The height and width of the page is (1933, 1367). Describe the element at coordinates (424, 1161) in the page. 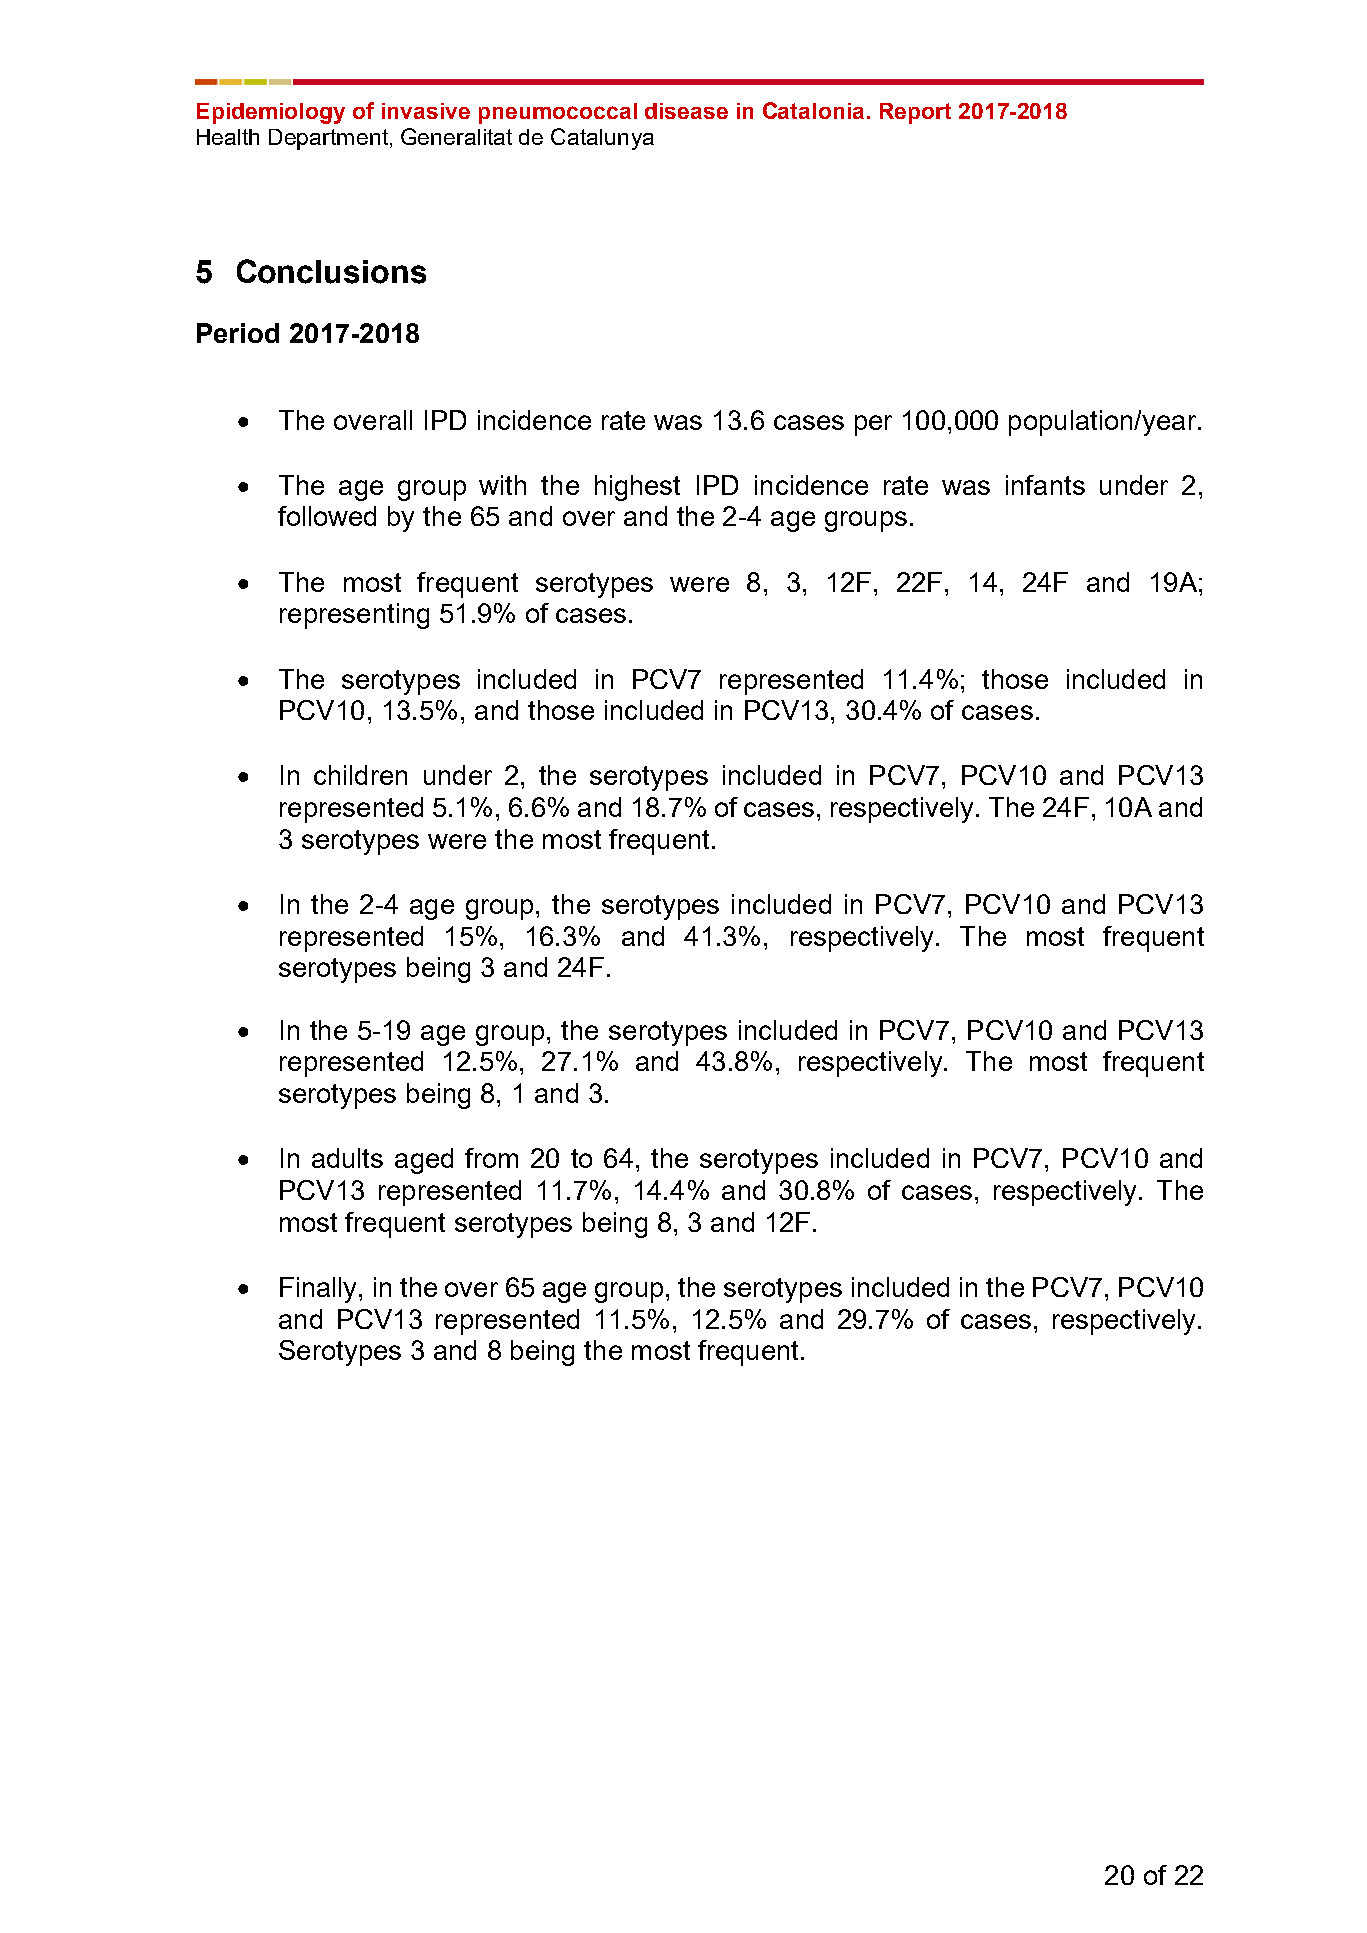

I see `aged` at that location.
